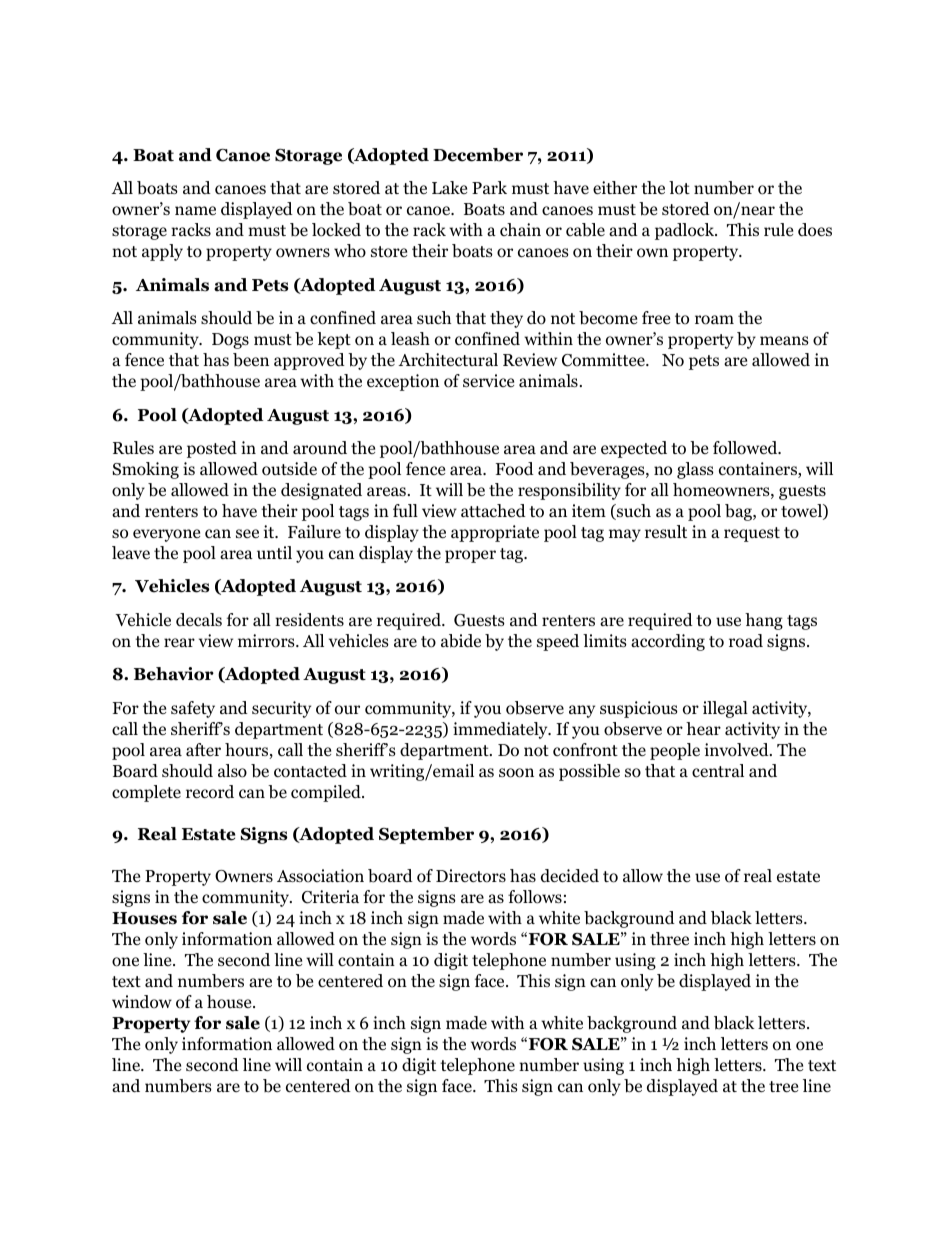  Describe the element at coordinates (142, 1002) in the document. I see `window` at that location.
